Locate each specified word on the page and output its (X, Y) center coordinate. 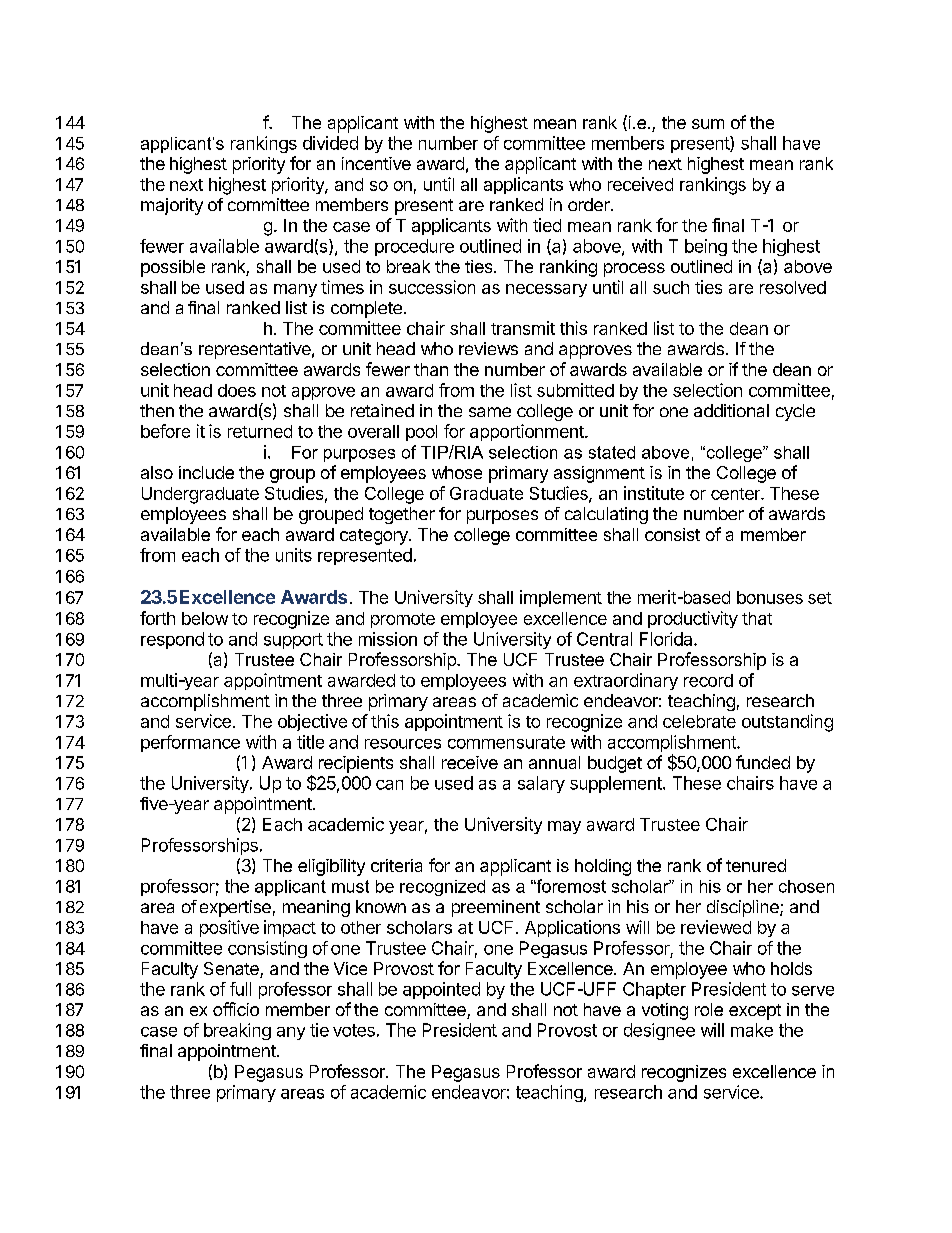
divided (330, 143)
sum (708, 124)
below (205, 618)
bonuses (770, 597)
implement (561, 598)
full (240, 989)
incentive (376, 163)
